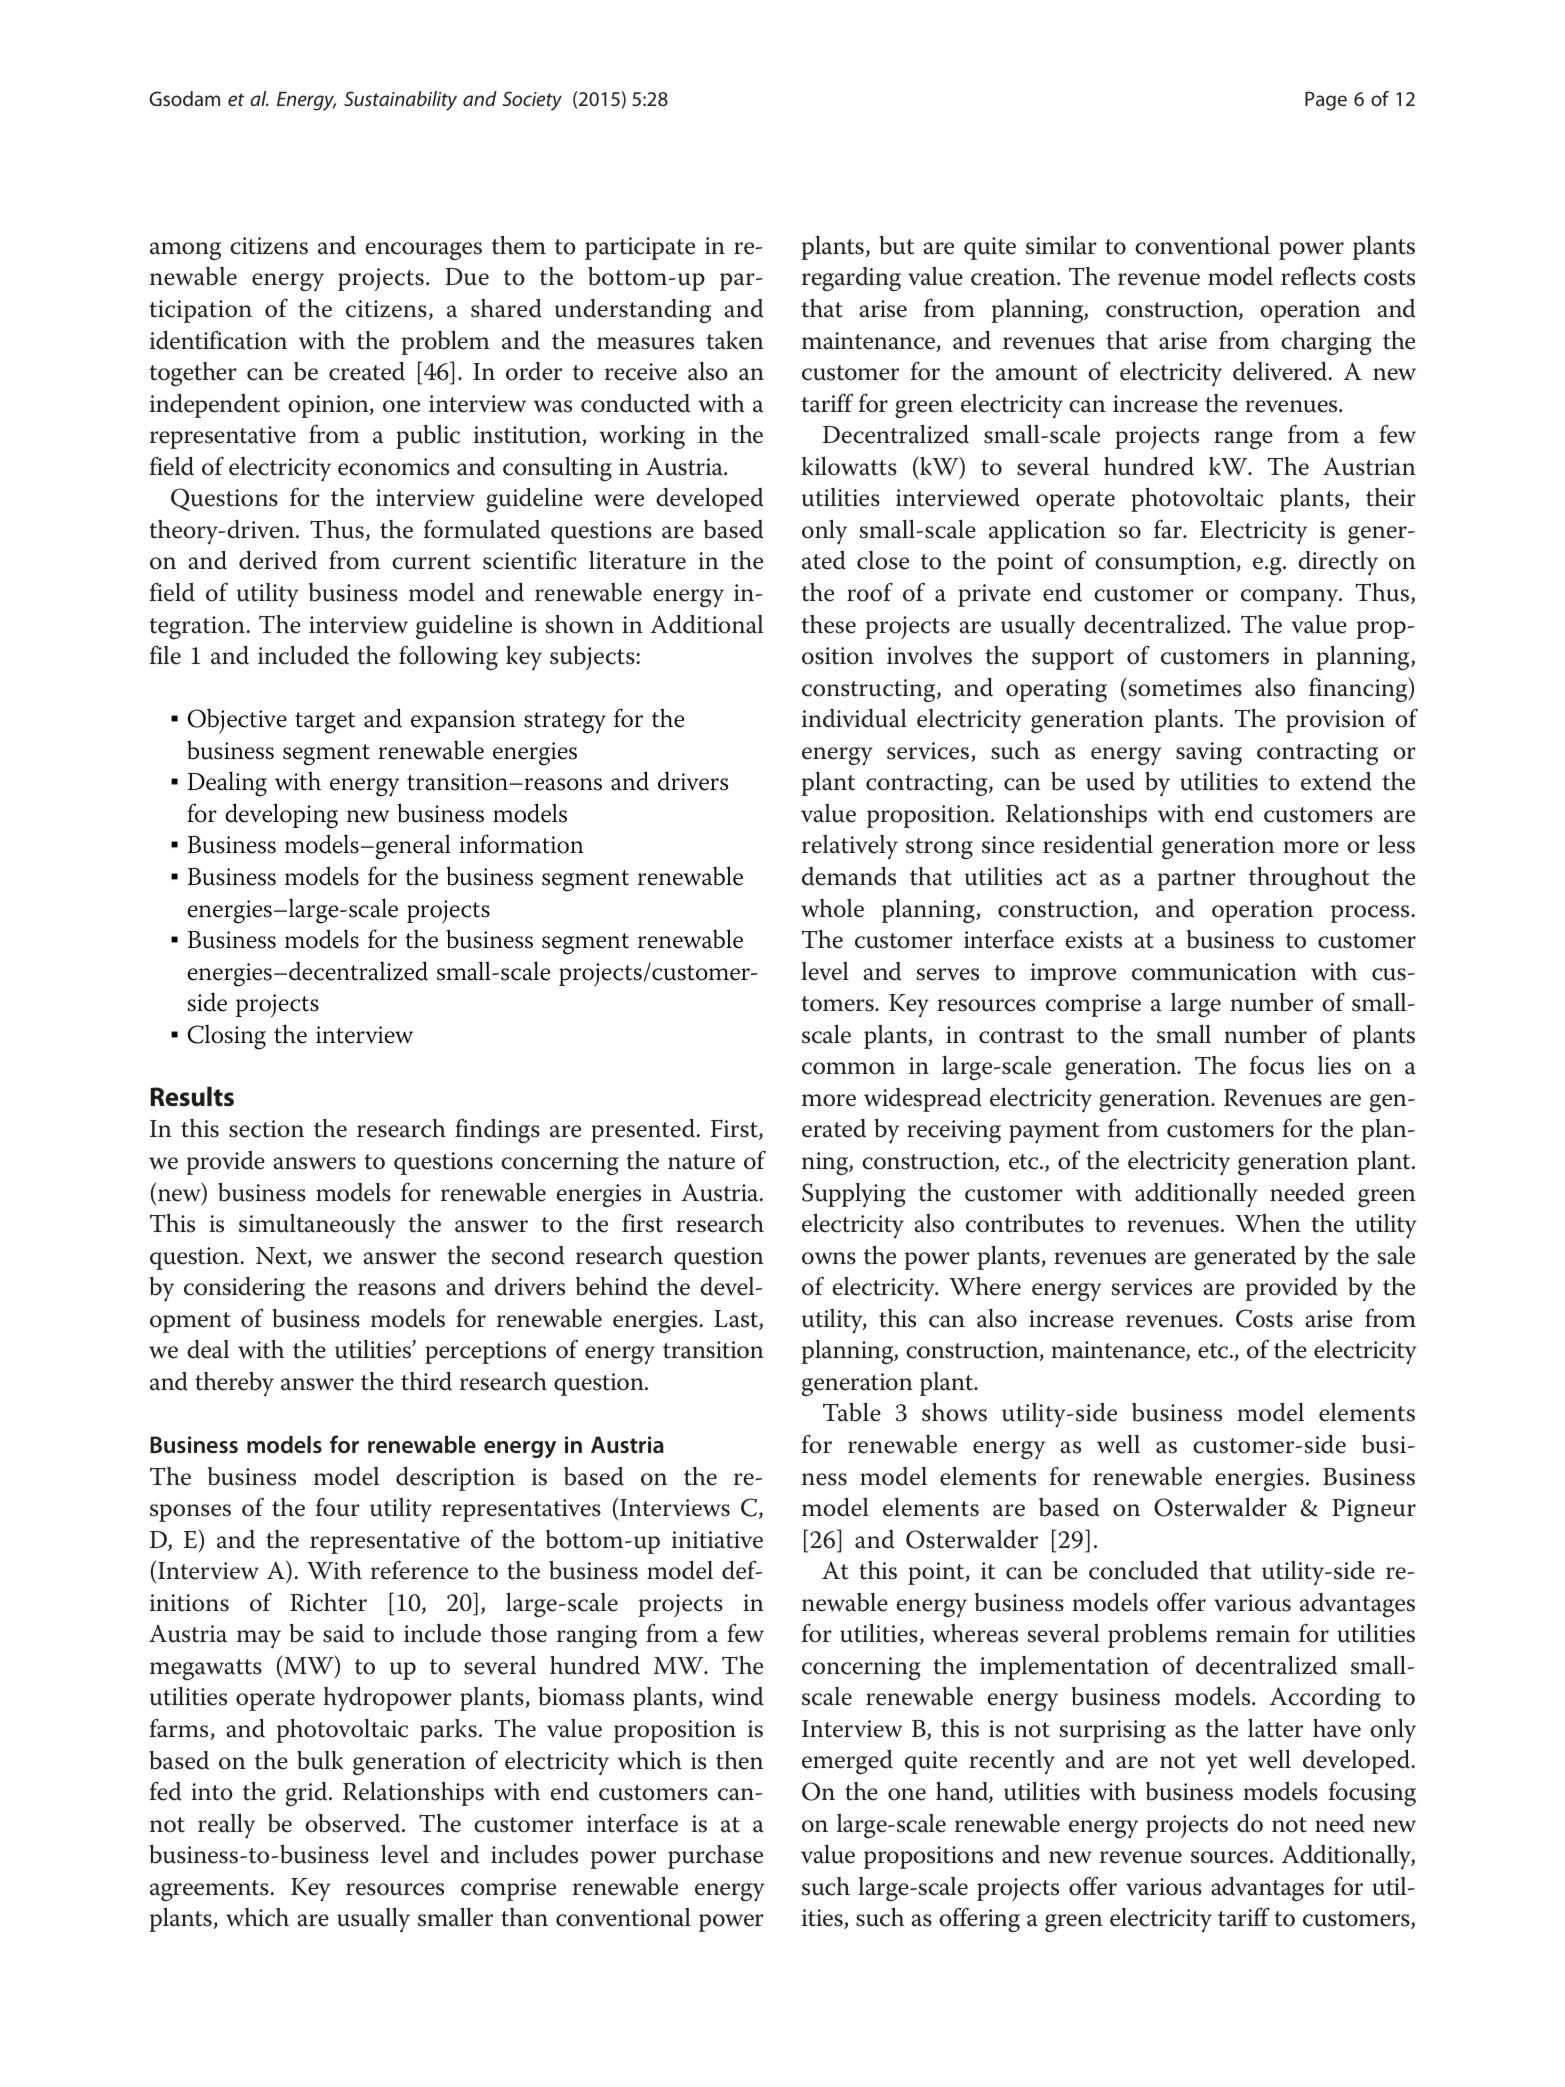 The image size is (1565, 2087). Describe the element at coordinates (400, 101) in the screenshot. I see `Sustainability` at that location.
